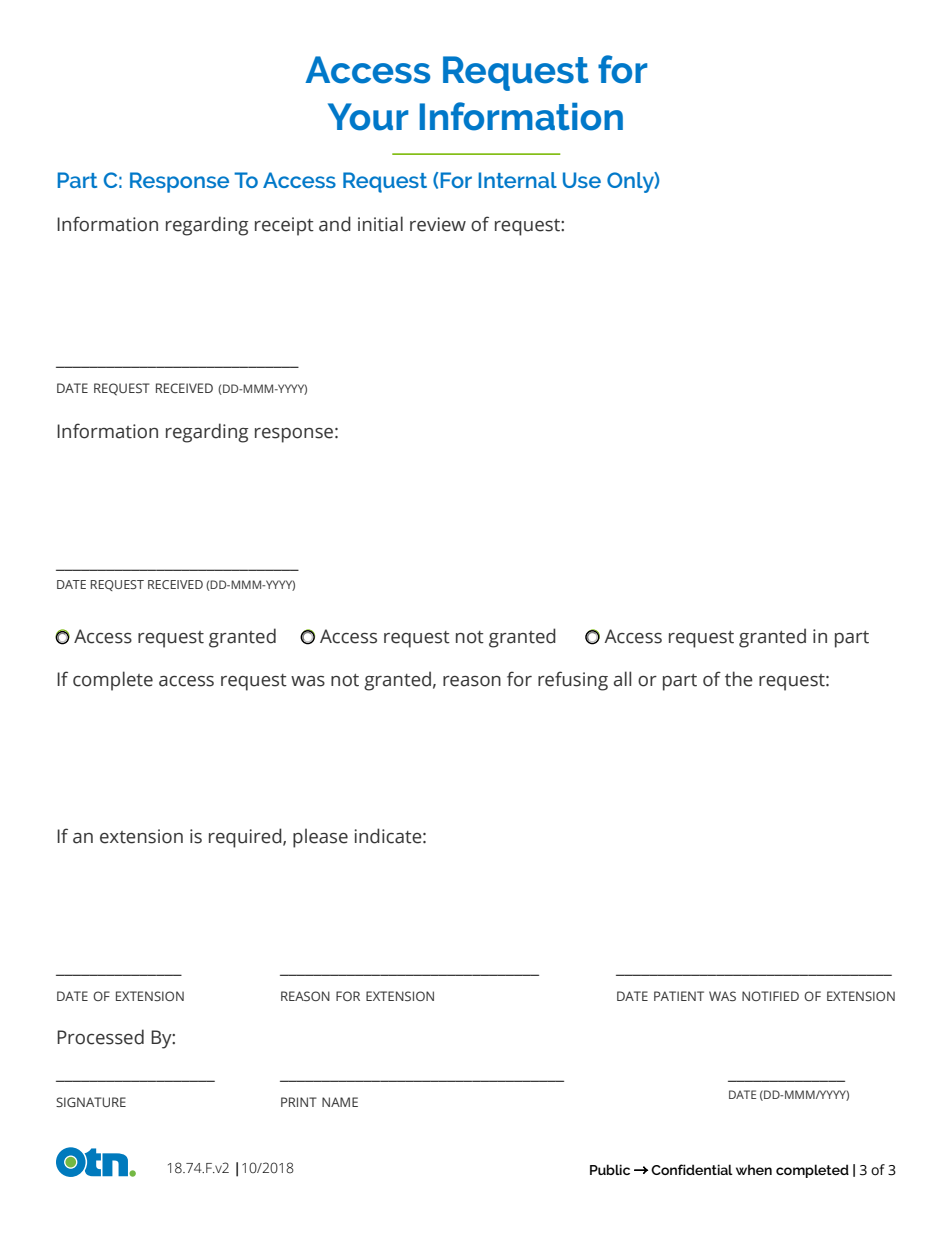 The height and width of the document is (1233, 952). Describe the element at coordinates (368, 117) in the document. I see `Your` at that location.
